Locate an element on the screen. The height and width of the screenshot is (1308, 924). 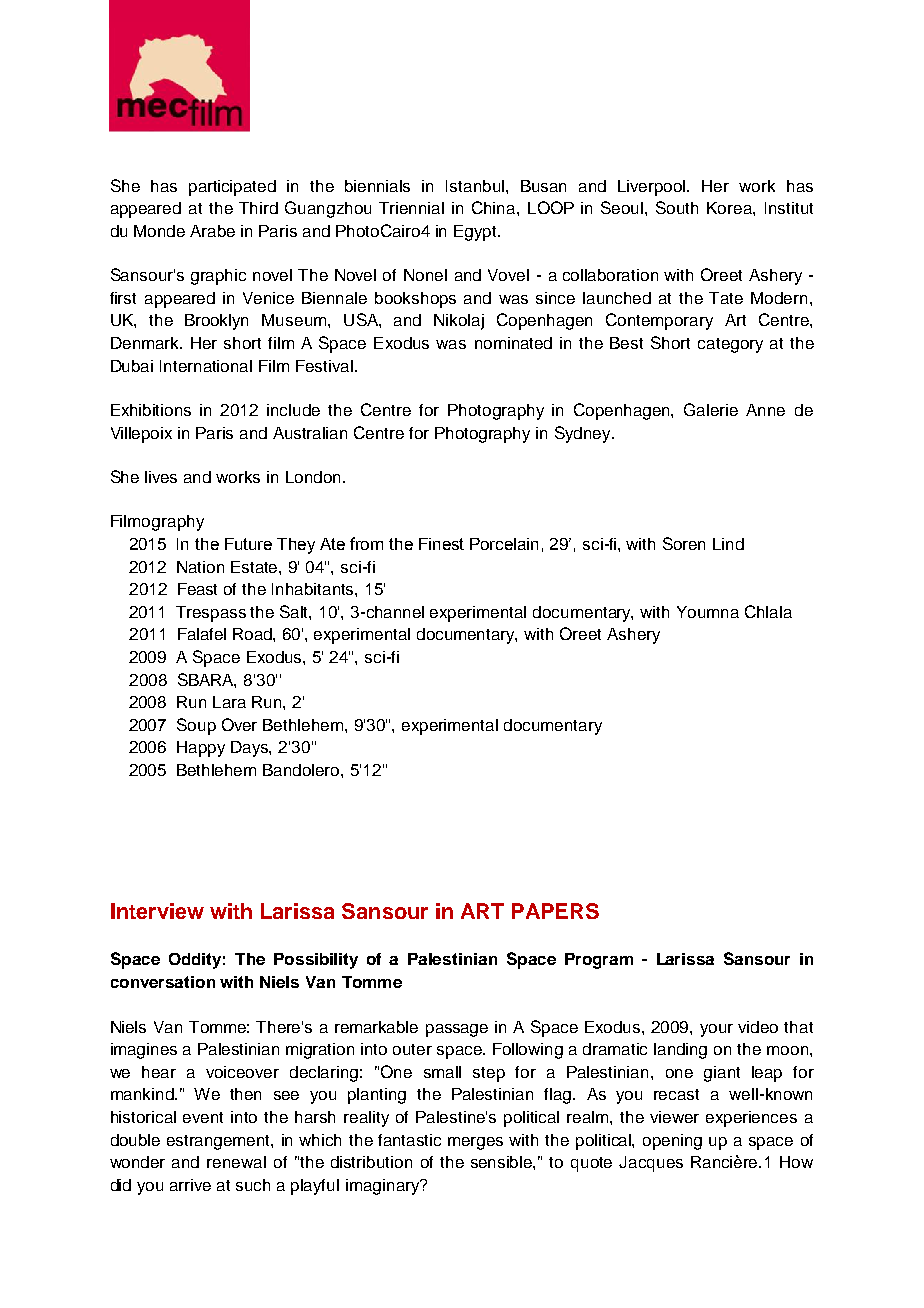
Korea is located at coordinates (730, 208).
